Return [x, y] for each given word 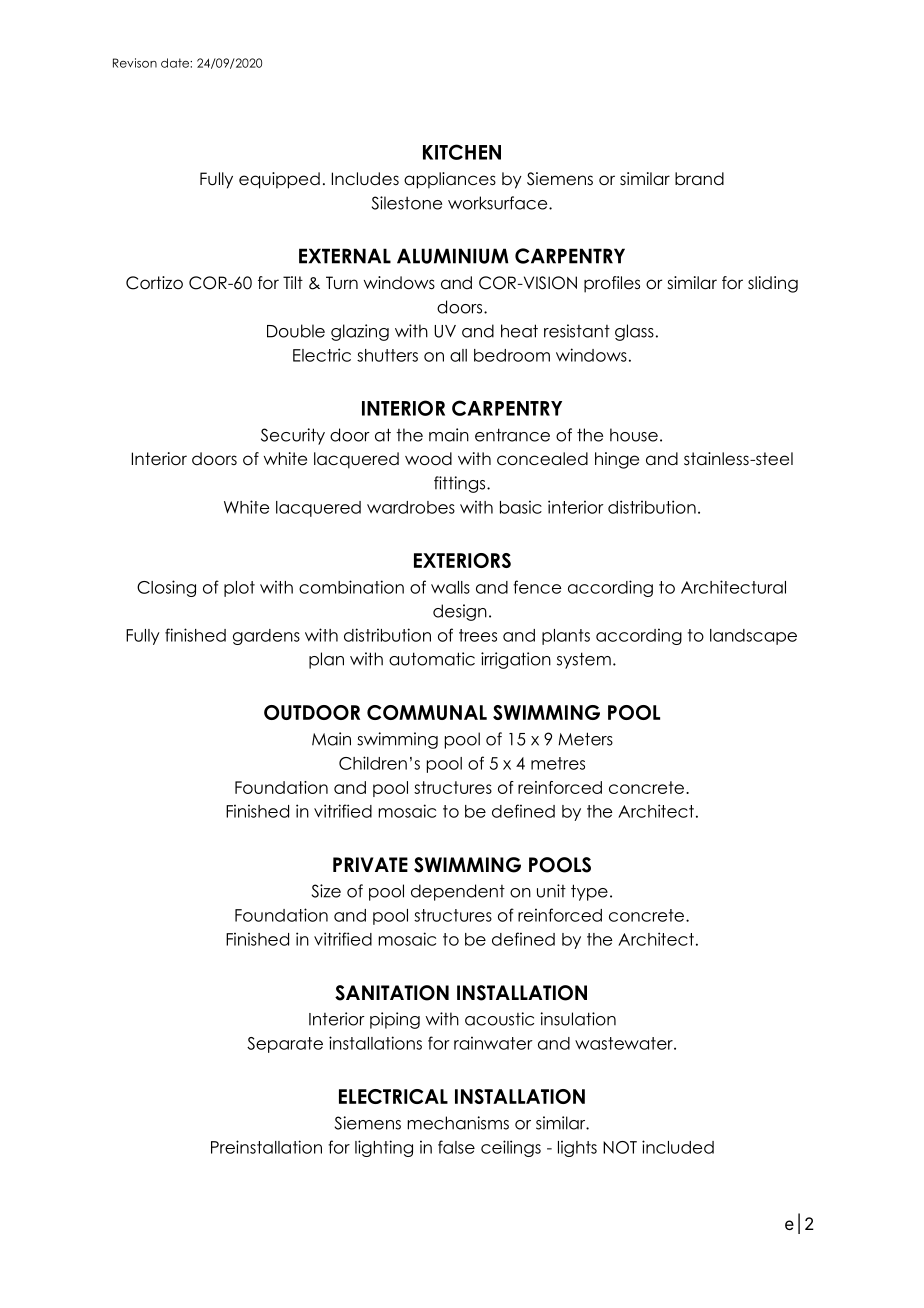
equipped [279, 180]
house [634, 435]
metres [558, 763]
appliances [450, 180]
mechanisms [458, 1123]
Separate [285, 1045]
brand [699, 179]
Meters [585, 739]
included [678, 1147]
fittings [461, 484]
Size [326, 891]
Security [293, 436]
